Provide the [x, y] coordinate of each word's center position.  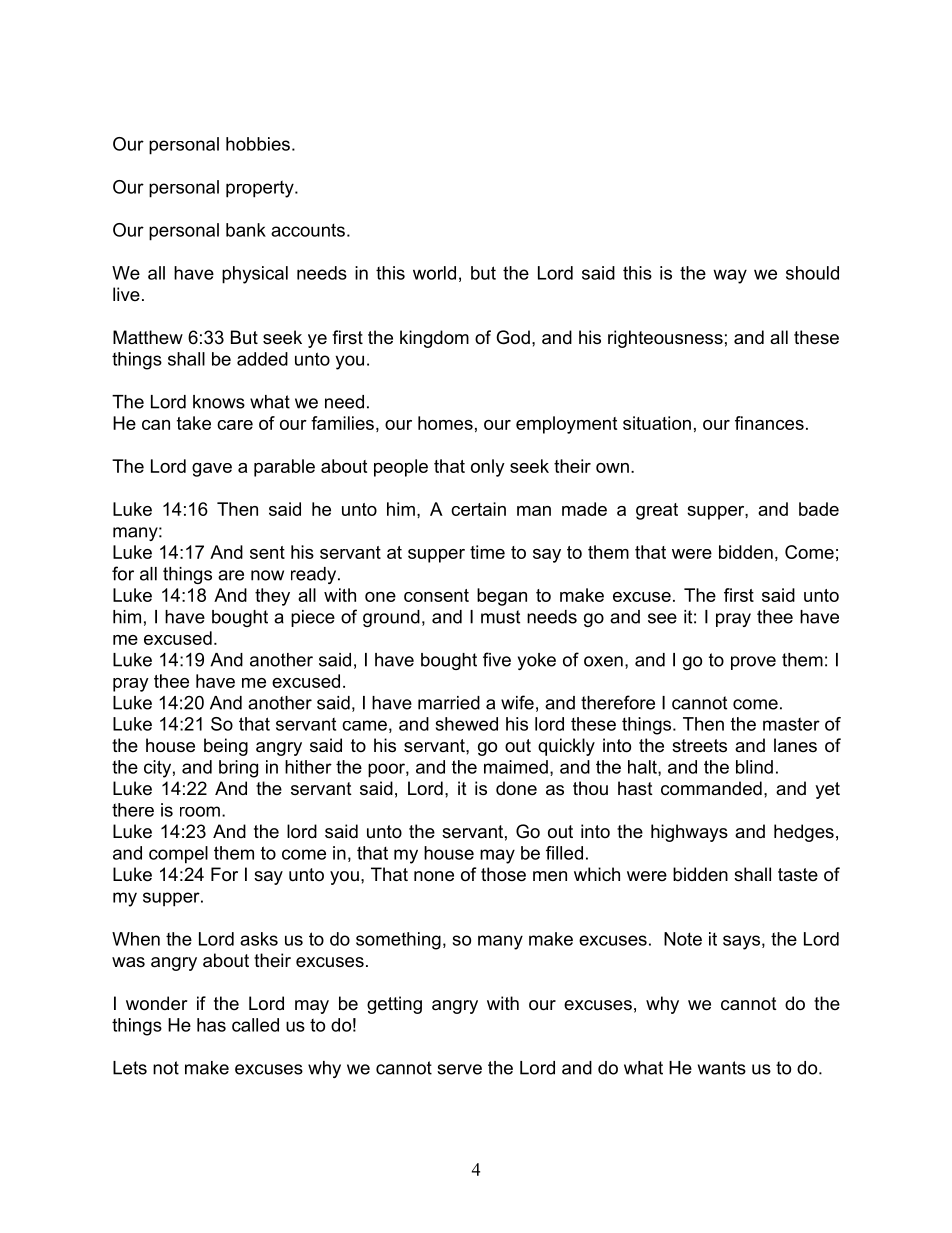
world [434, 273]
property [261, 189]
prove [753, 663]
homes [445, 423]
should [812, 273]
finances [769, 423]
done [516, 788]
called [255, 1025]
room [200, 811]
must [500, 617]
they [272, 597]
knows [219, 402]
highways [689, 833]
